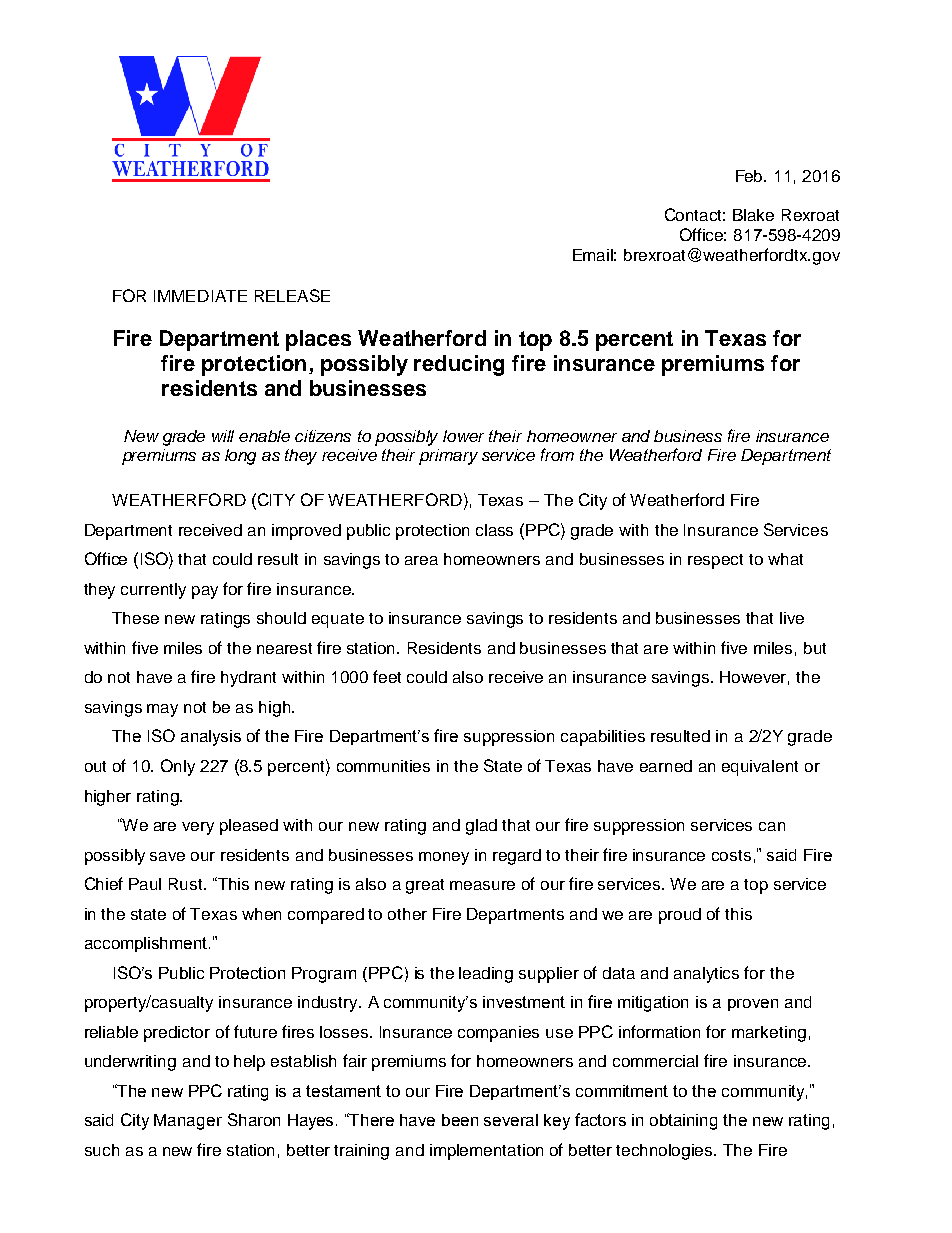 Image resolution: width=952 pixels, height=1233 pixels. I want to click on but, so click(815, 648).
